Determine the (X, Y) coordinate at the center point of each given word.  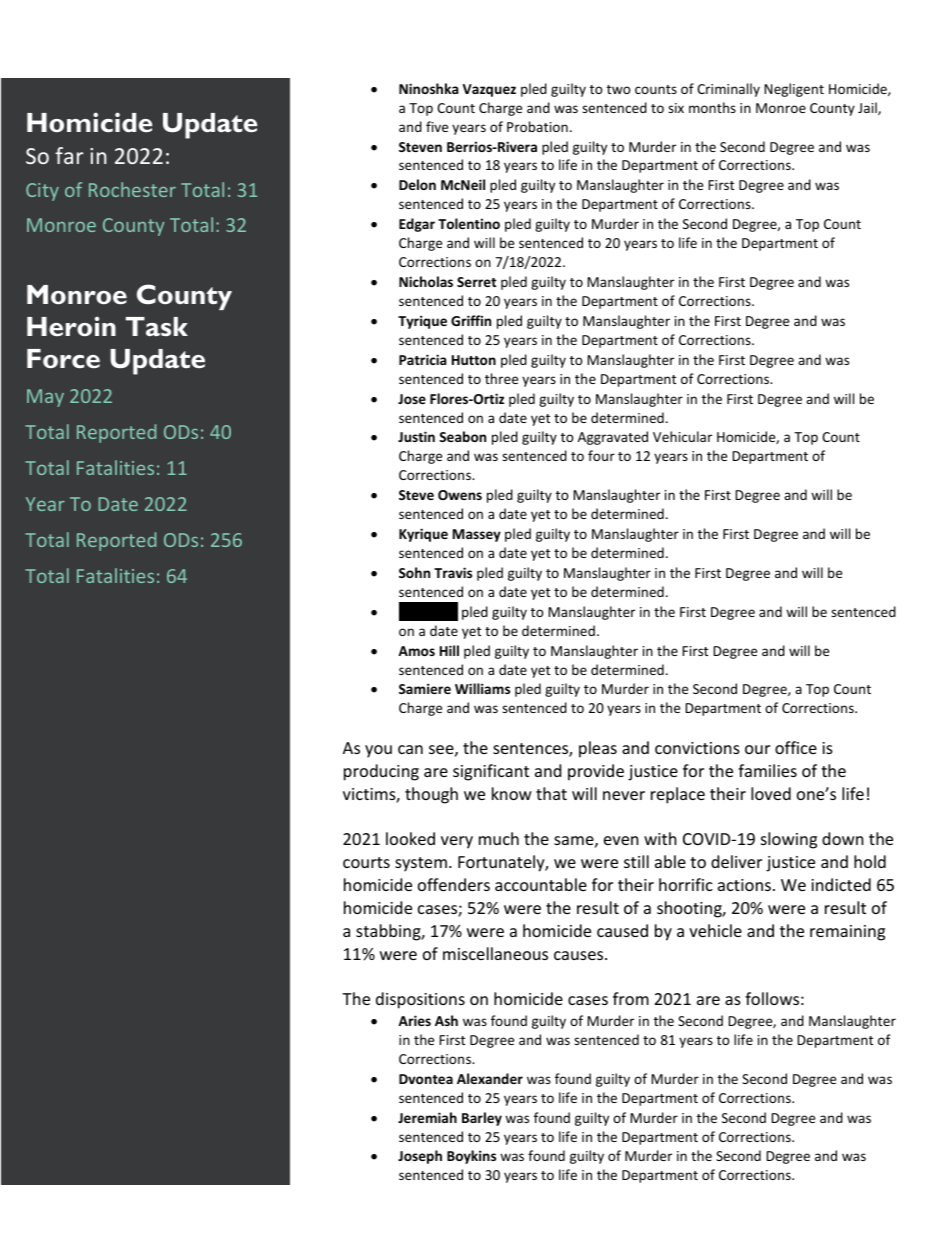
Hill (449, 650)
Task (157, 326)
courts (366, 862)
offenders (454, 884)
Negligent (794, 90)
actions (744, 885)
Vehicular (682, 436)
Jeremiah (427, 1117)
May (45, 398)
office (796, 747)
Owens (460, 495)
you (378, 751)
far (69, 155)
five (437, 126)
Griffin (471, 320)
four (601, 455)
